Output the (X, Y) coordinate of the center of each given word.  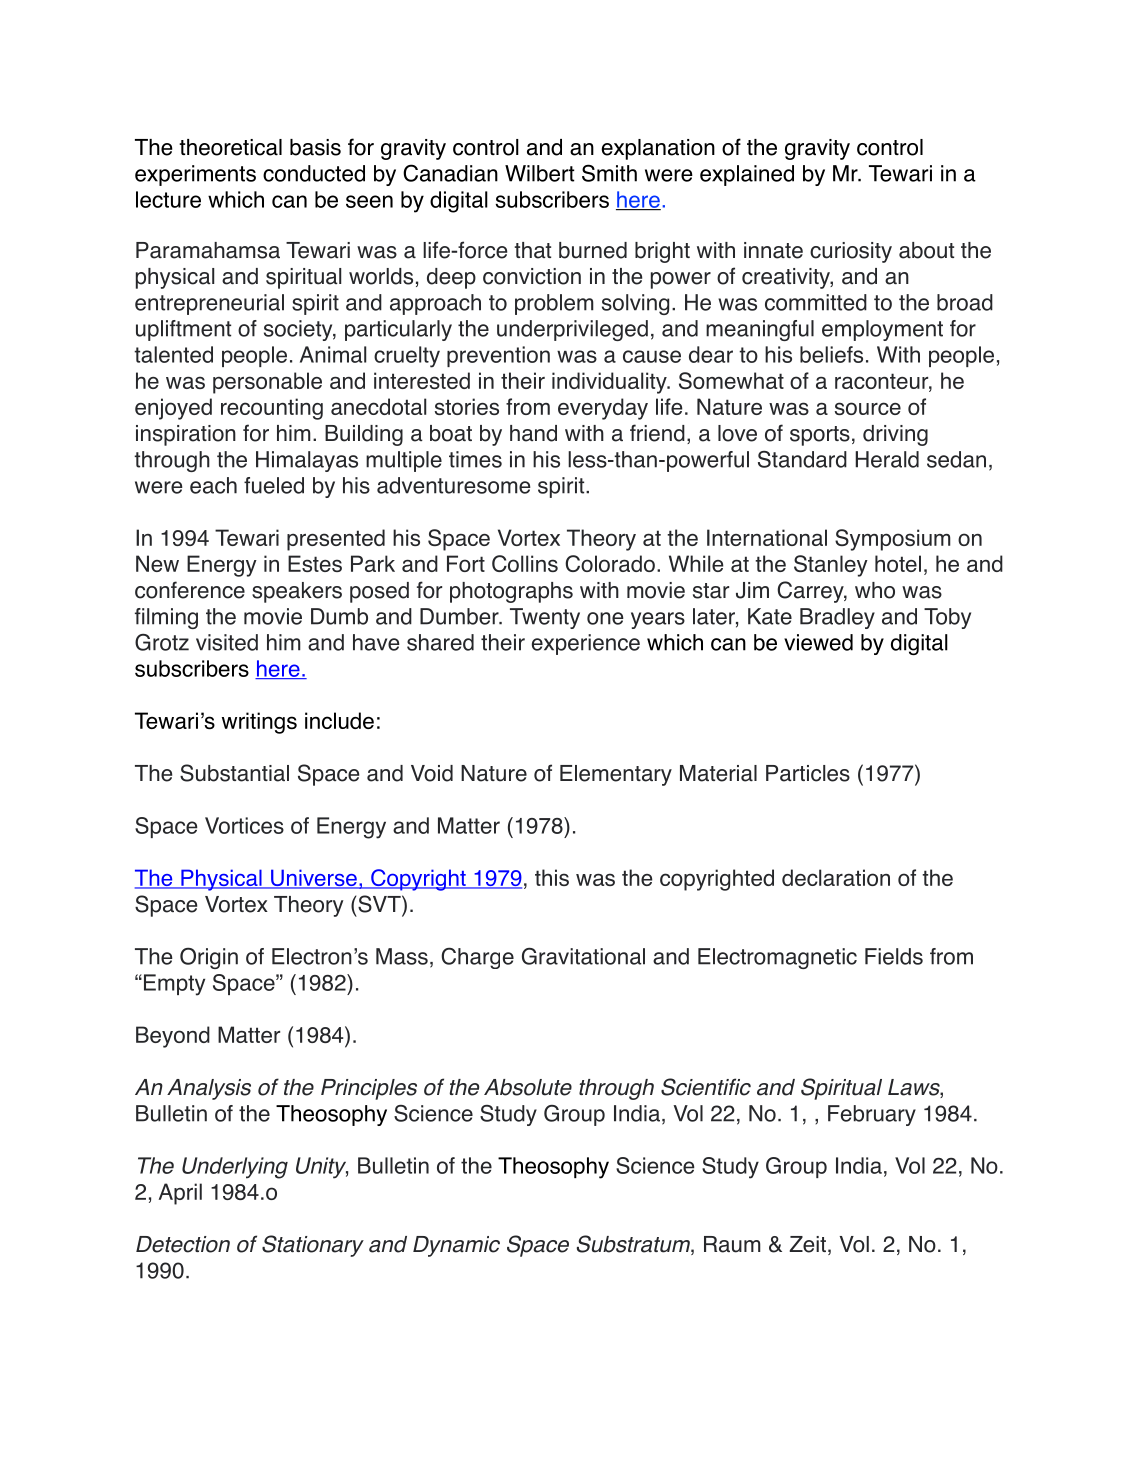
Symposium (893, 540)
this (552, 877)
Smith (609, 173)
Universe (314, 879)
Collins (525, 563)
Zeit (807, 1244)
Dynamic (456, 1246)
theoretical (230, 147)
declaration (836, 877)
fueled (274, 485)
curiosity (851, 252)
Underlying (235, 1168)
